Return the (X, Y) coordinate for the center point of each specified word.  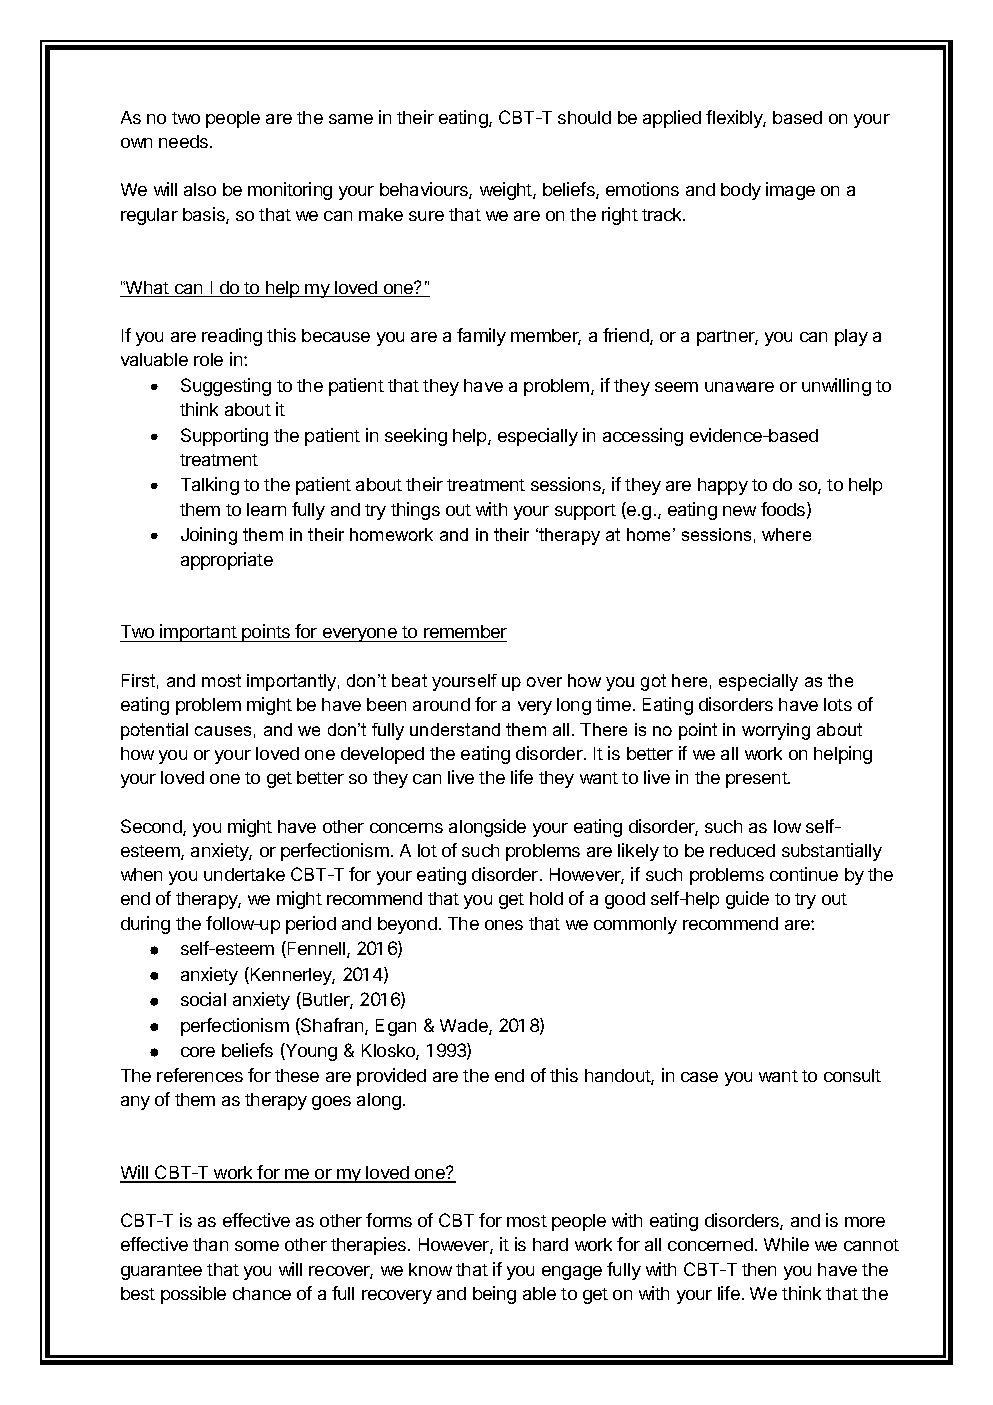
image (790, 191)
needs (185, 141)
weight (507, 191)
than (210, 1244)
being (494, 1295)
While (786, 1244)
